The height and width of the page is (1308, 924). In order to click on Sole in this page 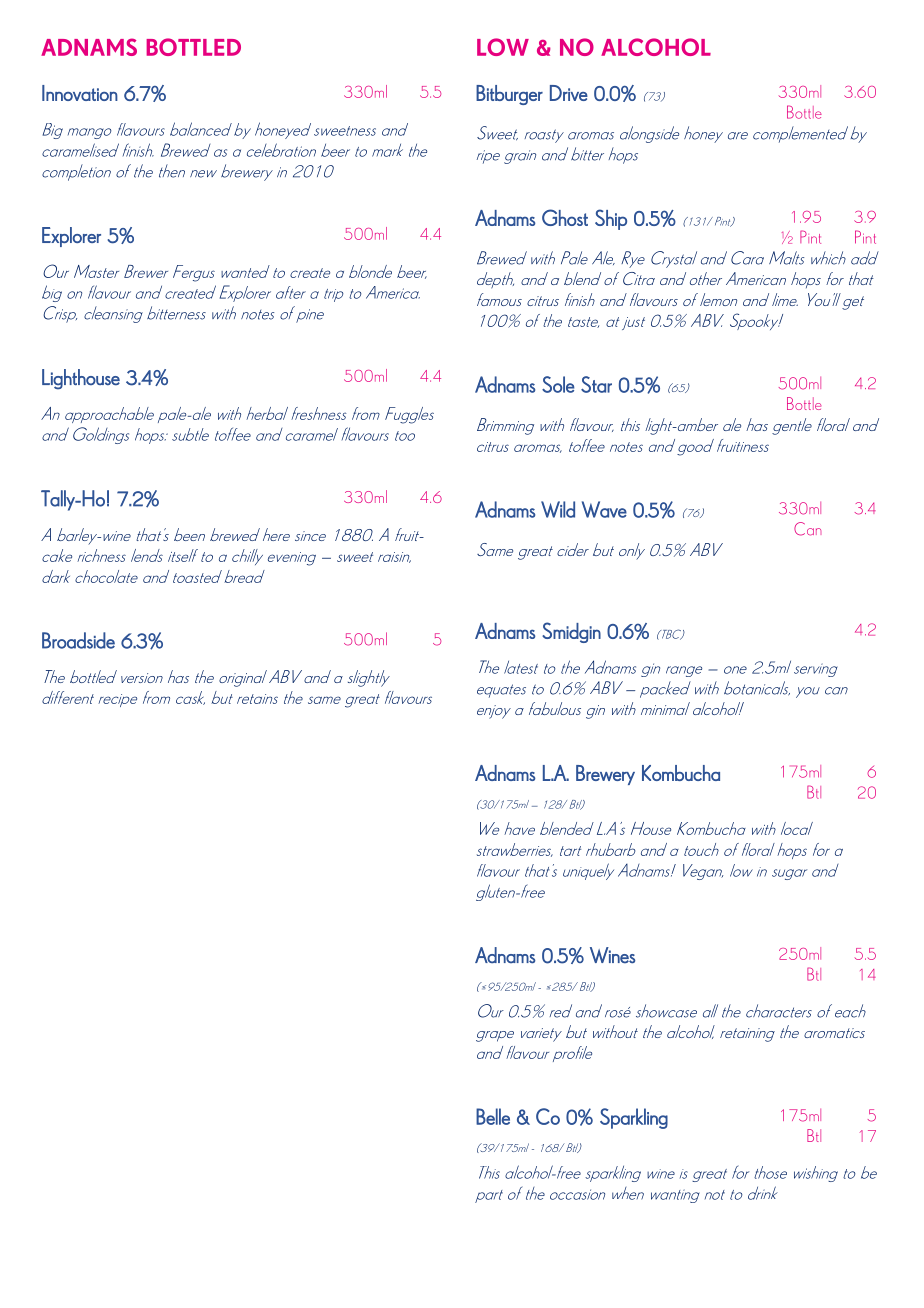, I will do `click(558, 384)`.
